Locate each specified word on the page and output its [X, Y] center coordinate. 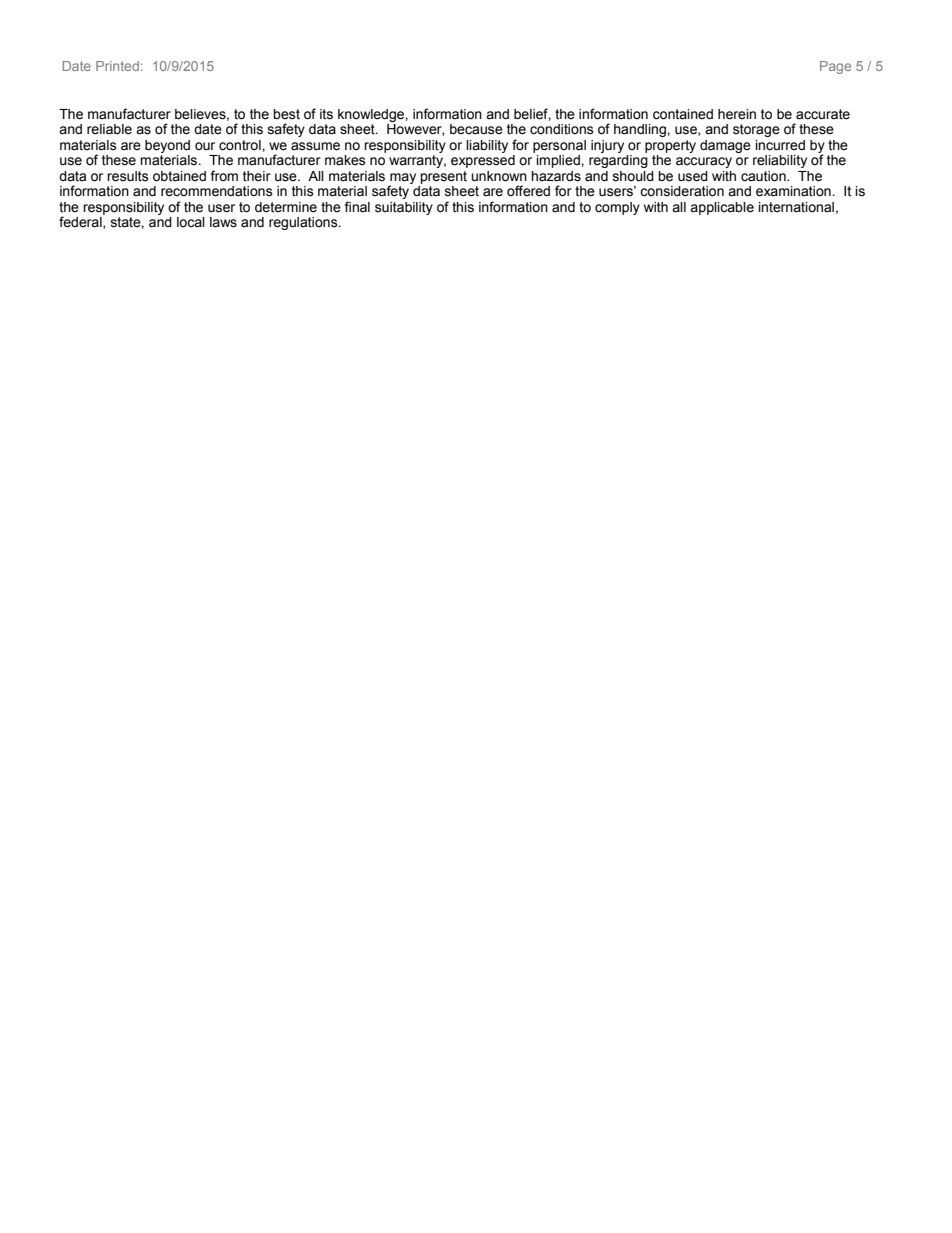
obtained [179, 176]
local [191, 222]
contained [683, 114]
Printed [117, 66]
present [443, 177]
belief [532, 114]
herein [737, 114]
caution [764, 176]
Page [835, 67]
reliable [109, 129]
